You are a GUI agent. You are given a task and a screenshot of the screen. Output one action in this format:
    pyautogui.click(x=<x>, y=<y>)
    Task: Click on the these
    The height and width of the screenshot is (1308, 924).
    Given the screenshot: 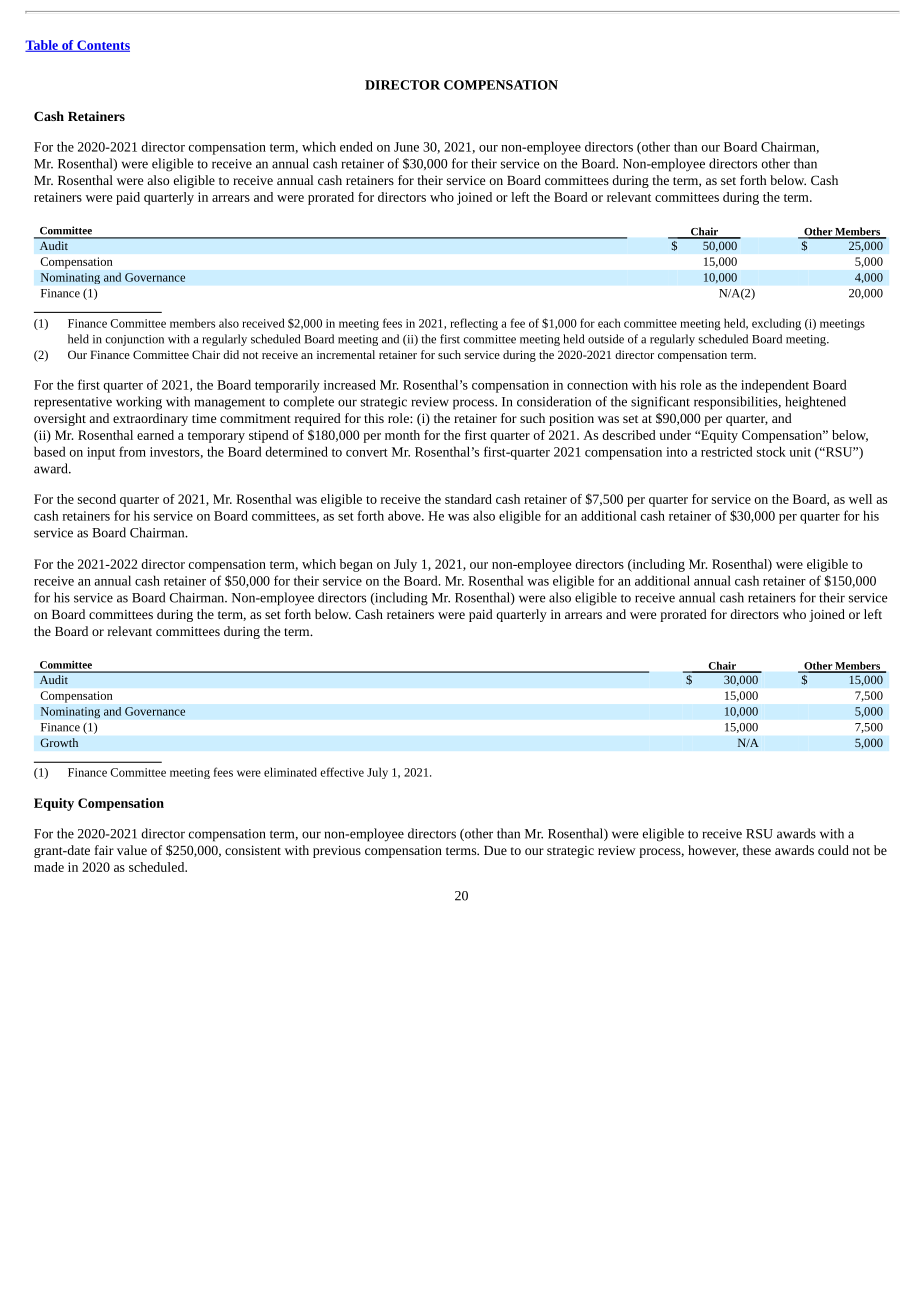 What is the action you would take?
    pyautogui.click(x=757, y=850)
